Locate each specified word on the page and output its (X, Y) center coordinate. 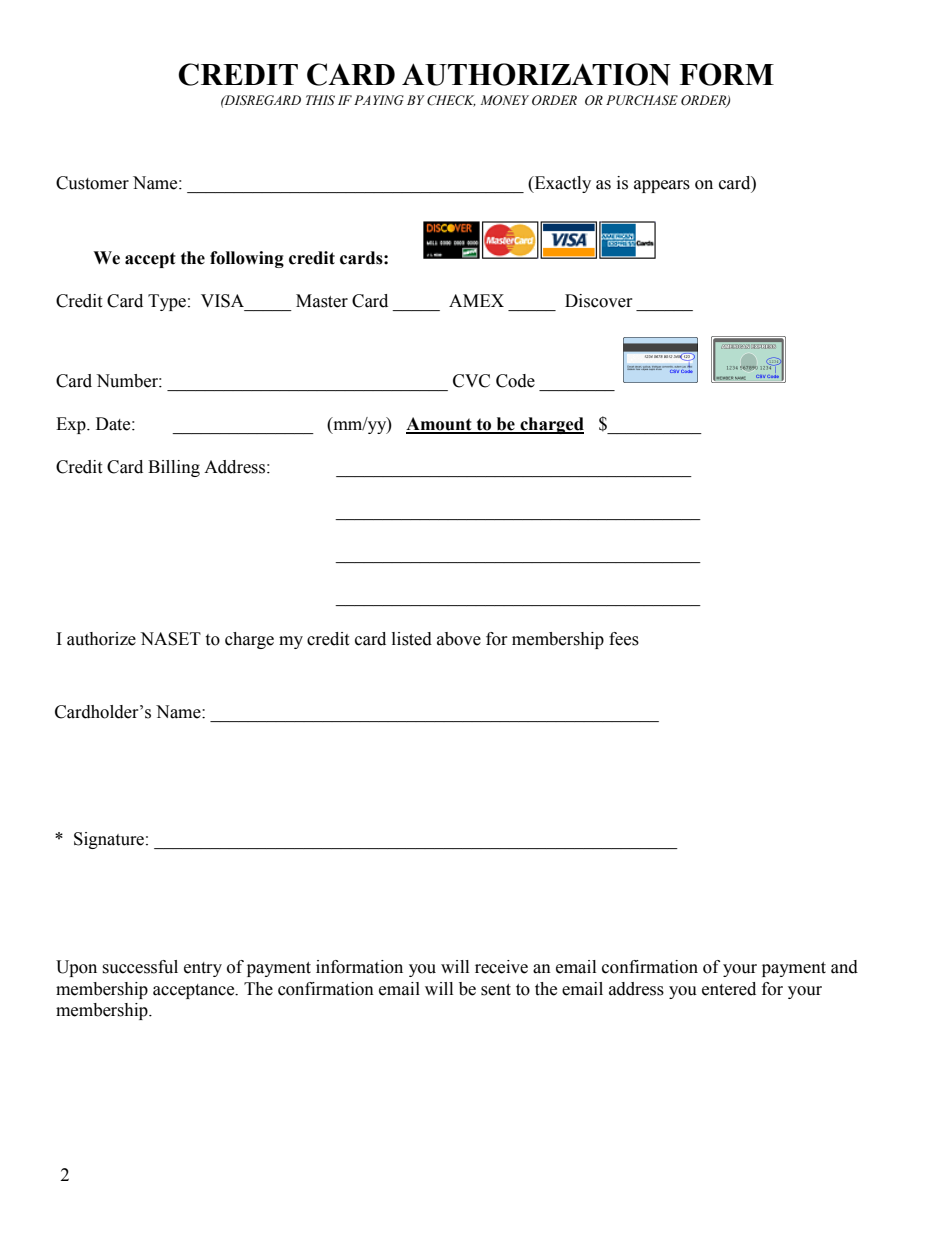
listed (412, 639)
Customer (92, 183)
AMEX (476, 300)
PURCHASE (642, 100)
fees (624, 639)
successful (140, 967)
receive (501, 967)
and (844, 967)
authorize (101, 639)
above (459, 639)
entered (729, 989)
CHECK (451, 101)
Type (167, 302)
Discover (599, 301)
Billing (174, 468)
